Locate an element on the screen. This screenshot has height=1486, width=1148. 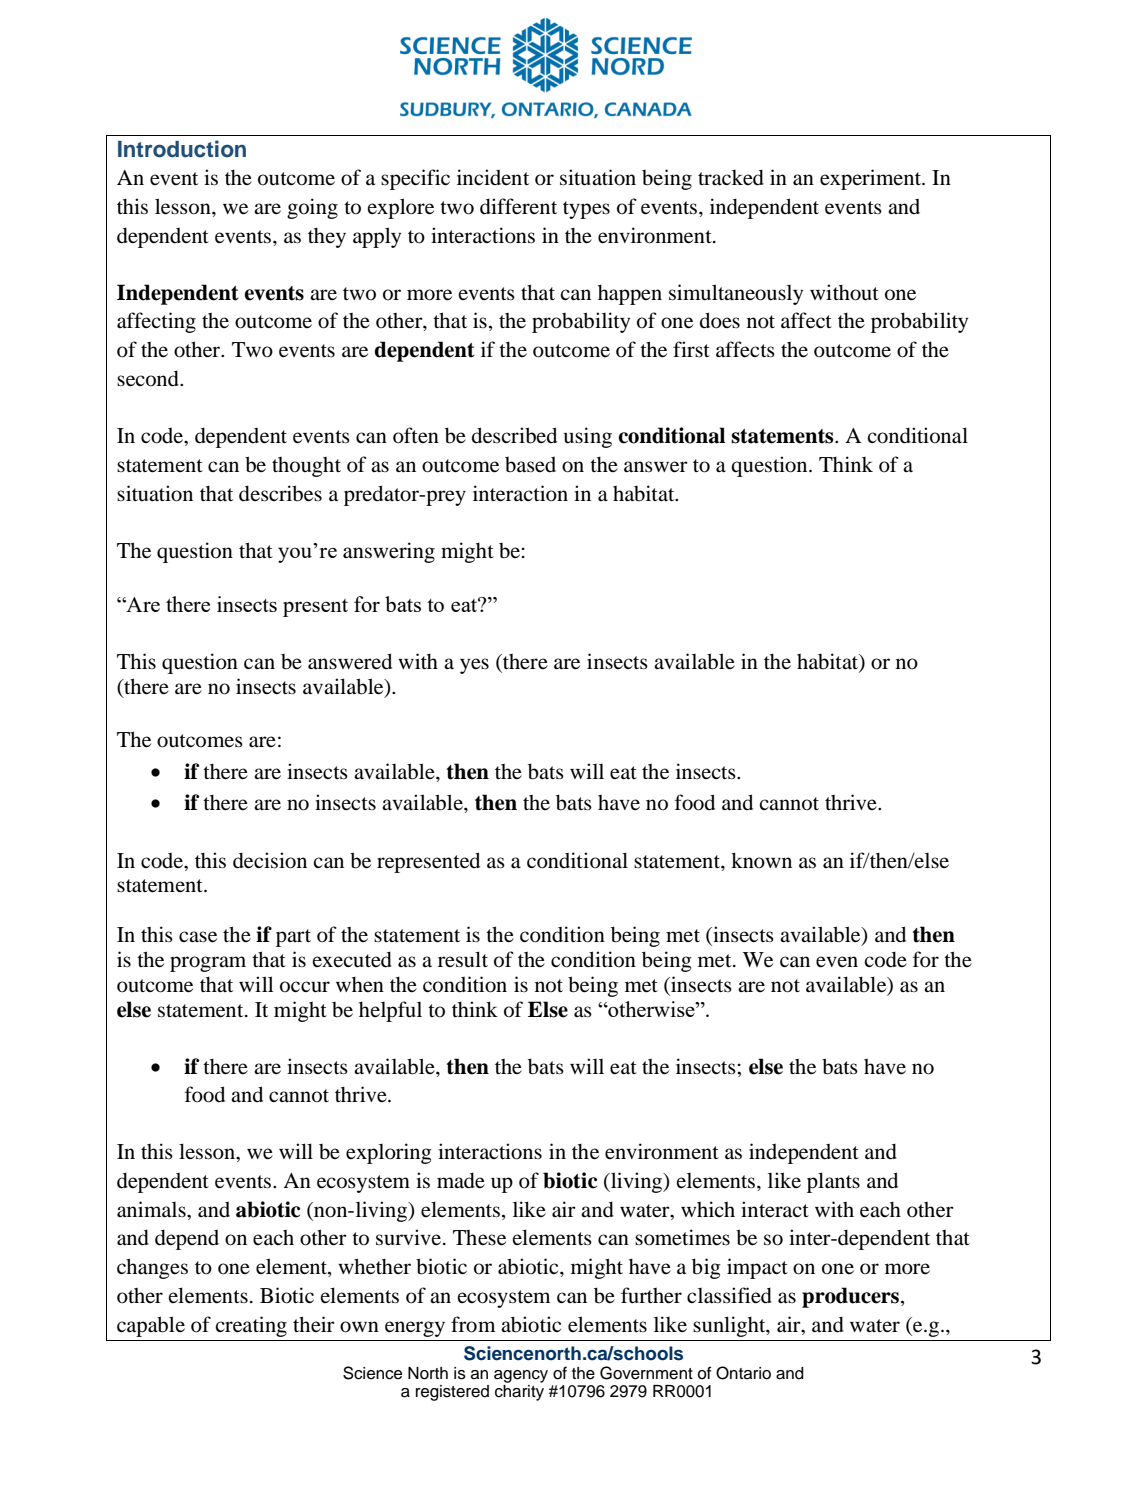
Ontario is located at coordinates (743, 1373).
